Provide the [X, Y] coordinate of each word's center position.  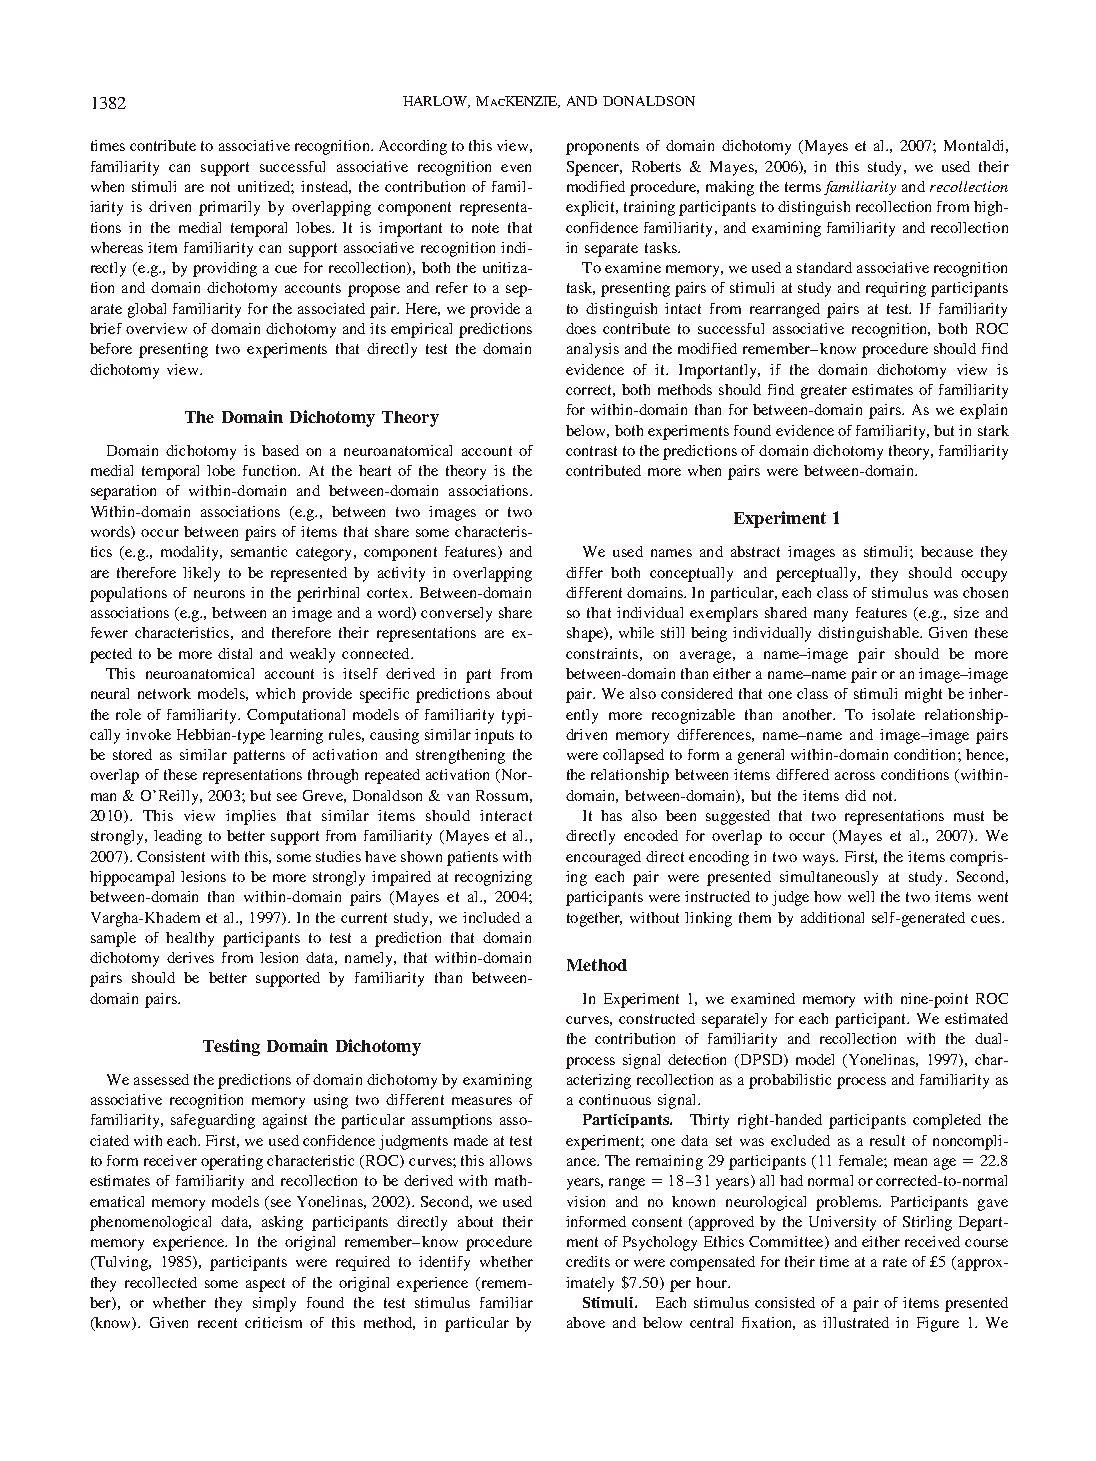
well [861, 896]
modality [191, 553]
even [516, 168]
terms [803, 187]
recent [217, 1323]
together [594, 919]
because [947, 551]
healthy [190, 939]
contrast [591, 451]
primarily [229, 208]
